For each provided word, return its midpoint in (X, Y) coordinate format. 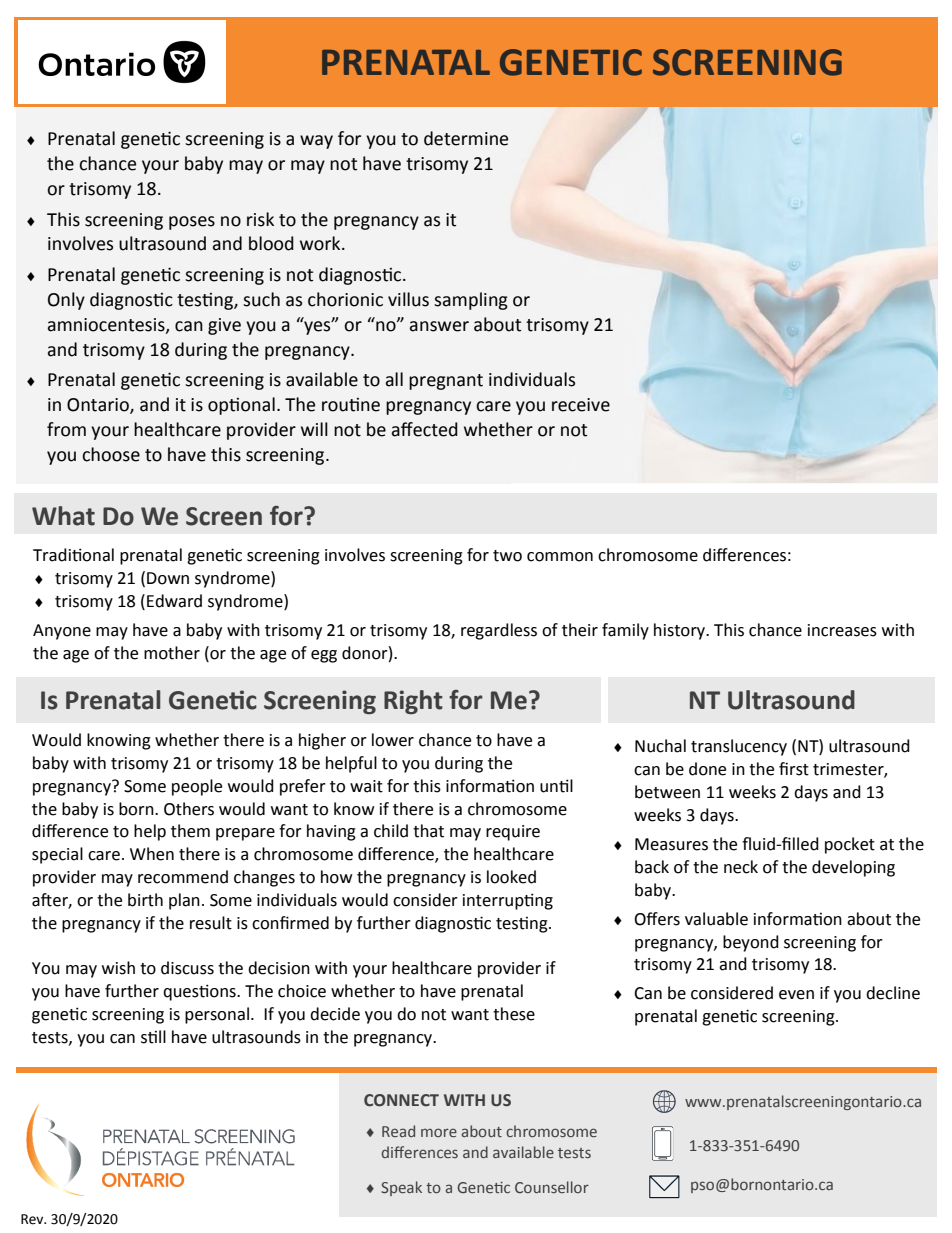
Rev (33, 1219)
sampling (471, 301)
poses (192, 223)
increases (842, 630)
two (507, 556)
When (152, 854)
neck (741, 867)
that (428, 831)
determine (466, 138)
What (63, 516)
